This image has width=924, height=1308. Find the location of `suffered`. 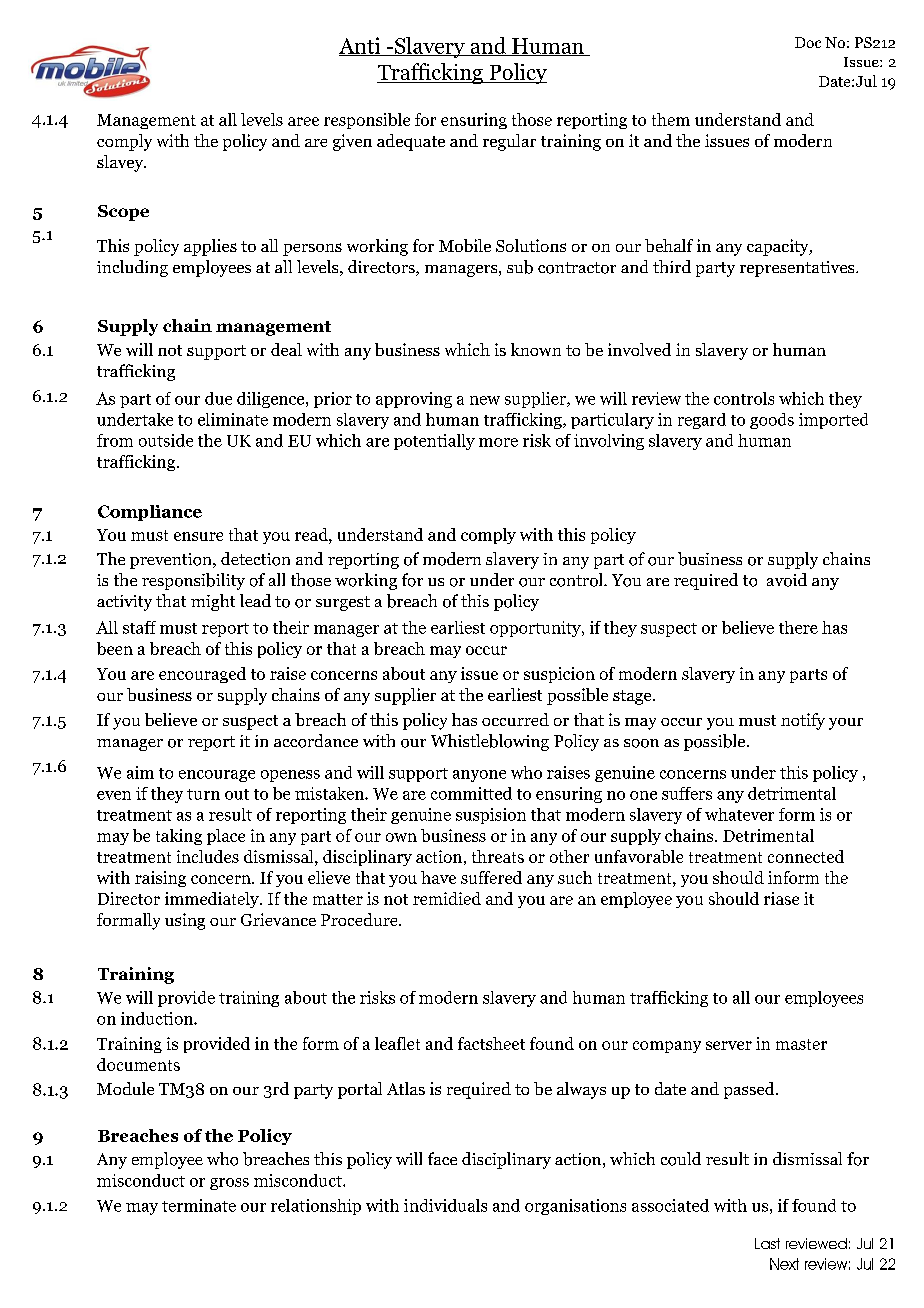

suffered is located at coordinates (491, 877).
